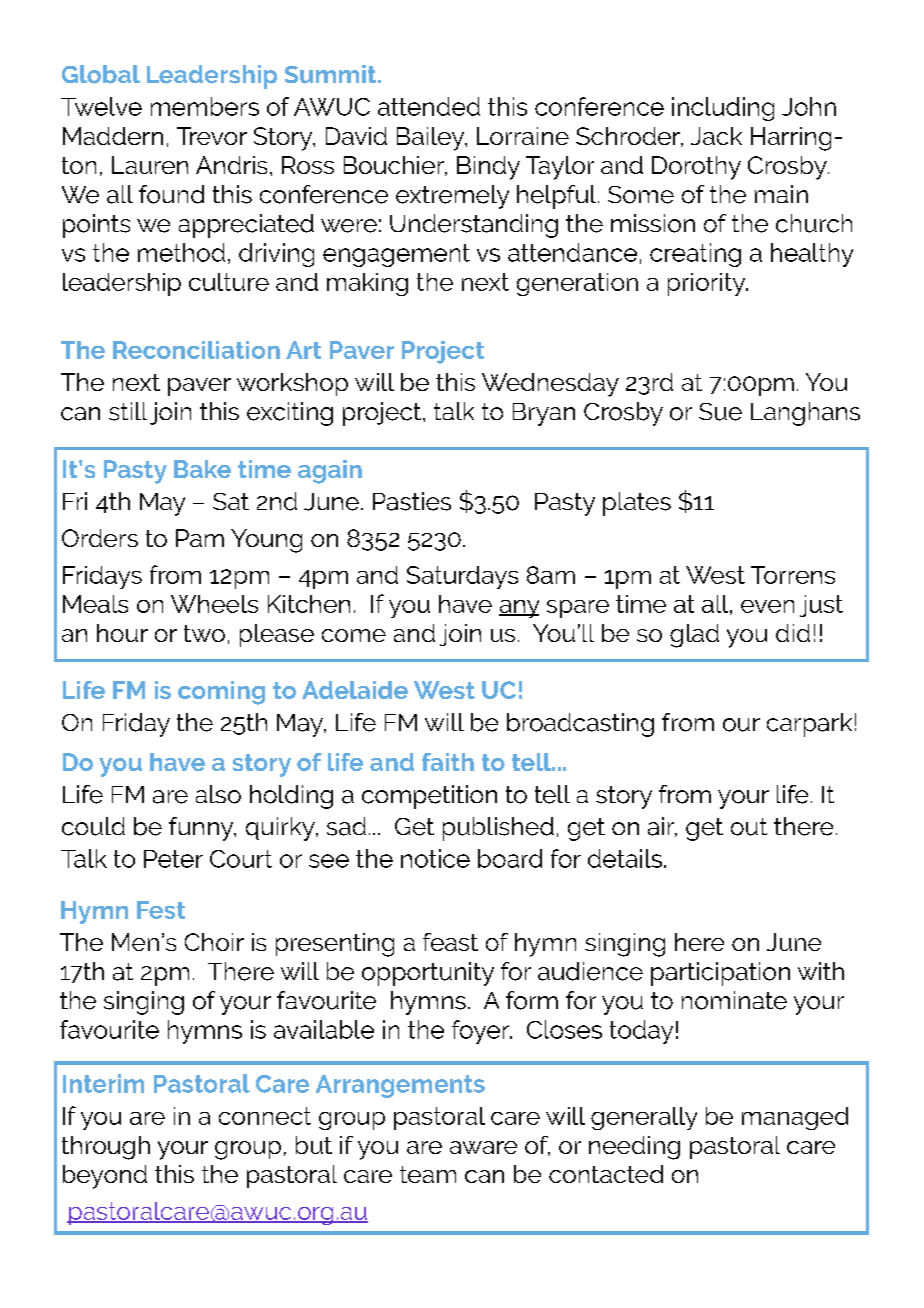  Describe the element at coordinates (205, 106) in the page. I see `members` at that location.
